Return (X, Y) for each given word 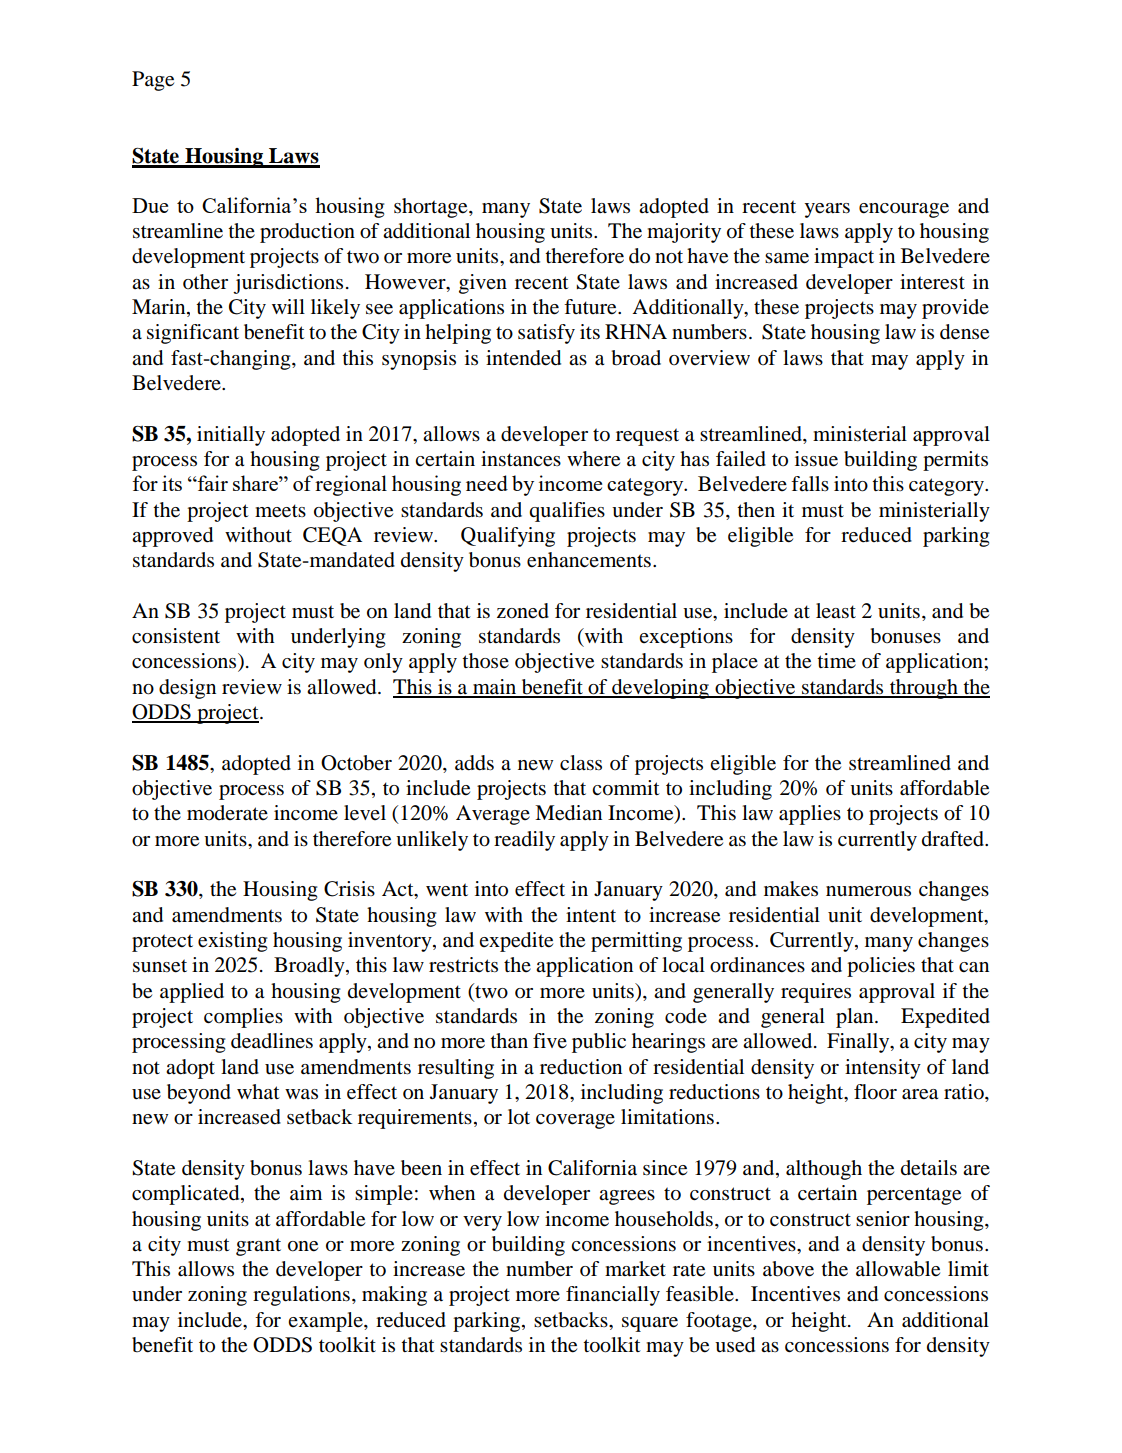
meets (280, 511)
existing (232, 942)
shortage (432, 208)
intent (591, 915)
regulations (301, 1296)
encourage (904, 210)
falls (810, 483)
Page (153, 81)
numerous (868, 891)
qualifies (567, 512)
